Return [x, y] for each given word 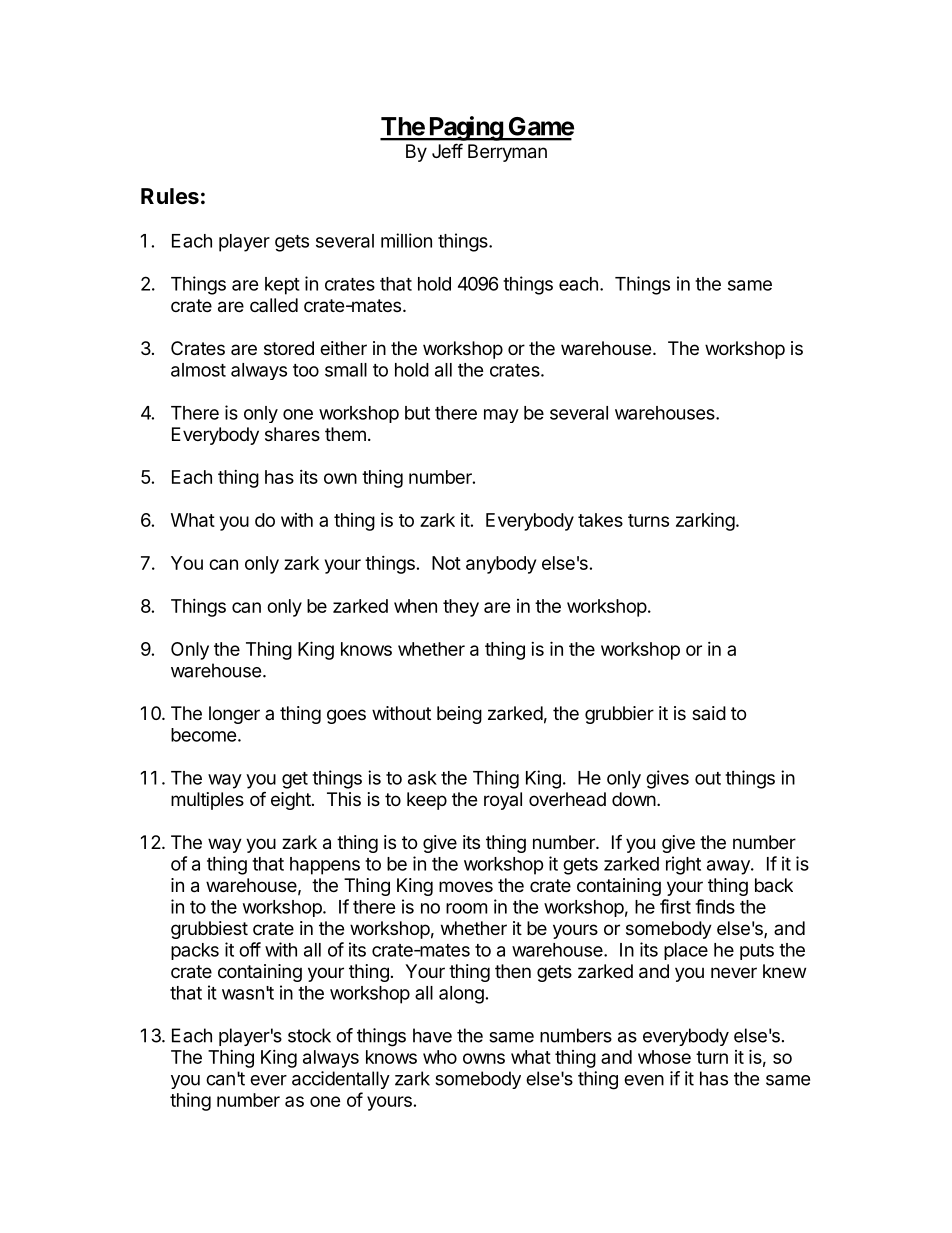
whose [664, 1057]
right [683, 865]
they [461, 608]
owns [484, 1058]
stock [309, 1035]
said [709, 713]
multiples [207, 801]
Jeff [447, 150]
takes [600, 520]
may [501, 416]
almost [198, 370]
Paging [465, 128]
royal [503, 801]
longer [234, 715]
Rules [170, 196]
